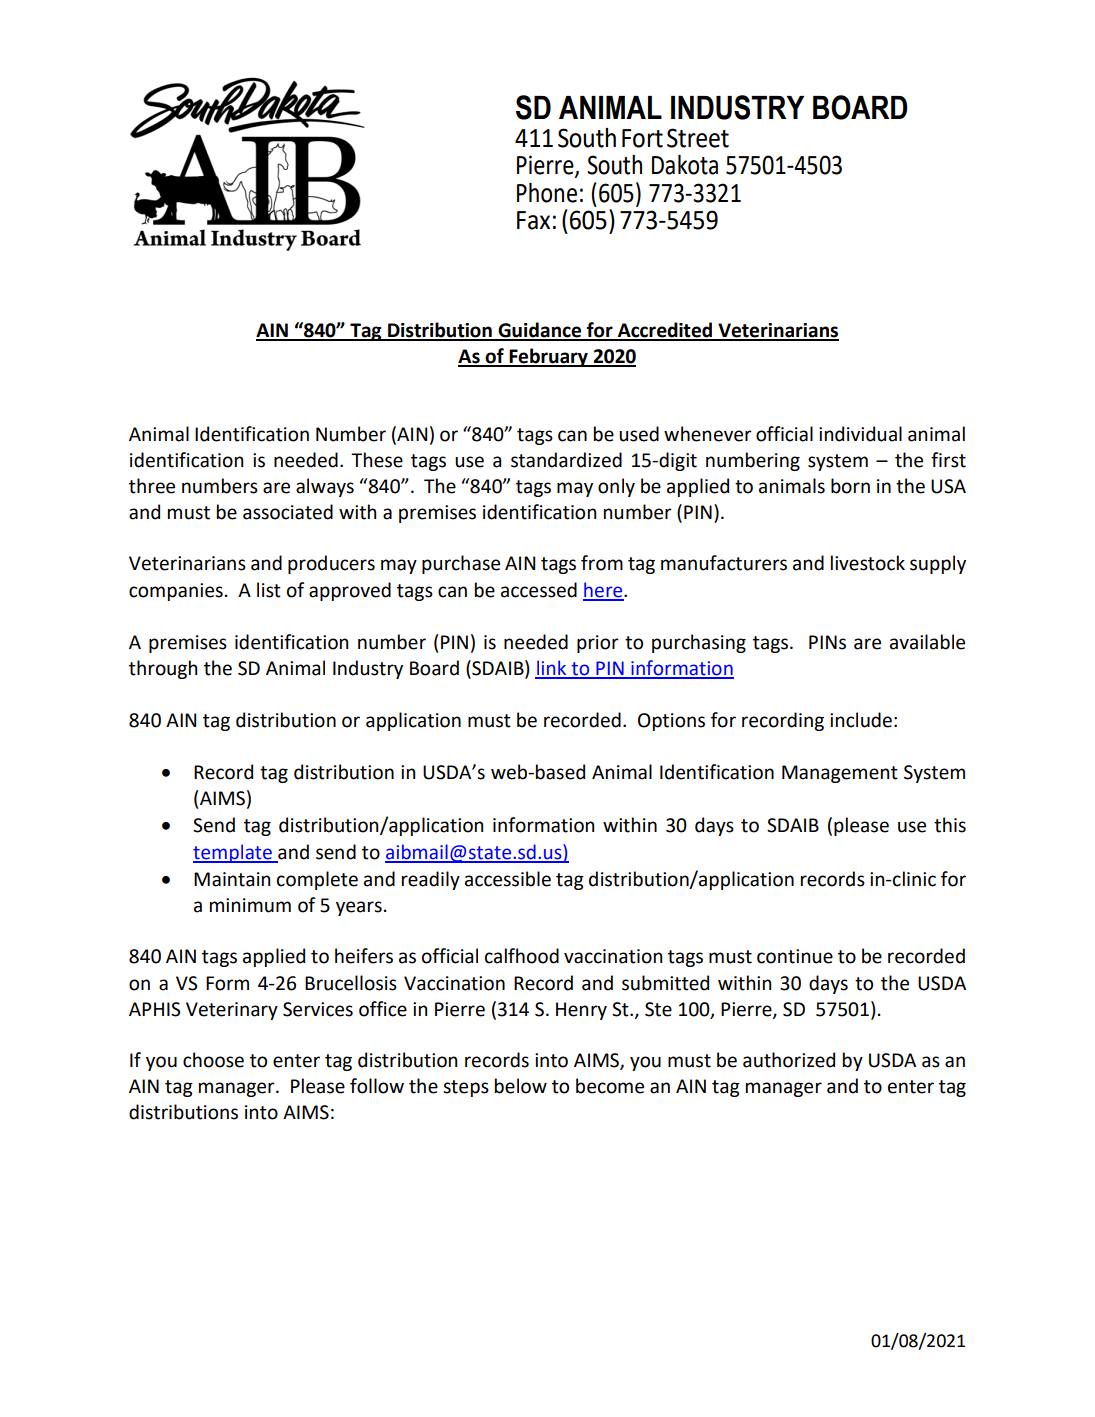 The image size is (1095, 1417). Describe the element at coordinates (685, 165) in the screenshot. I see `Dakota` at that location.
